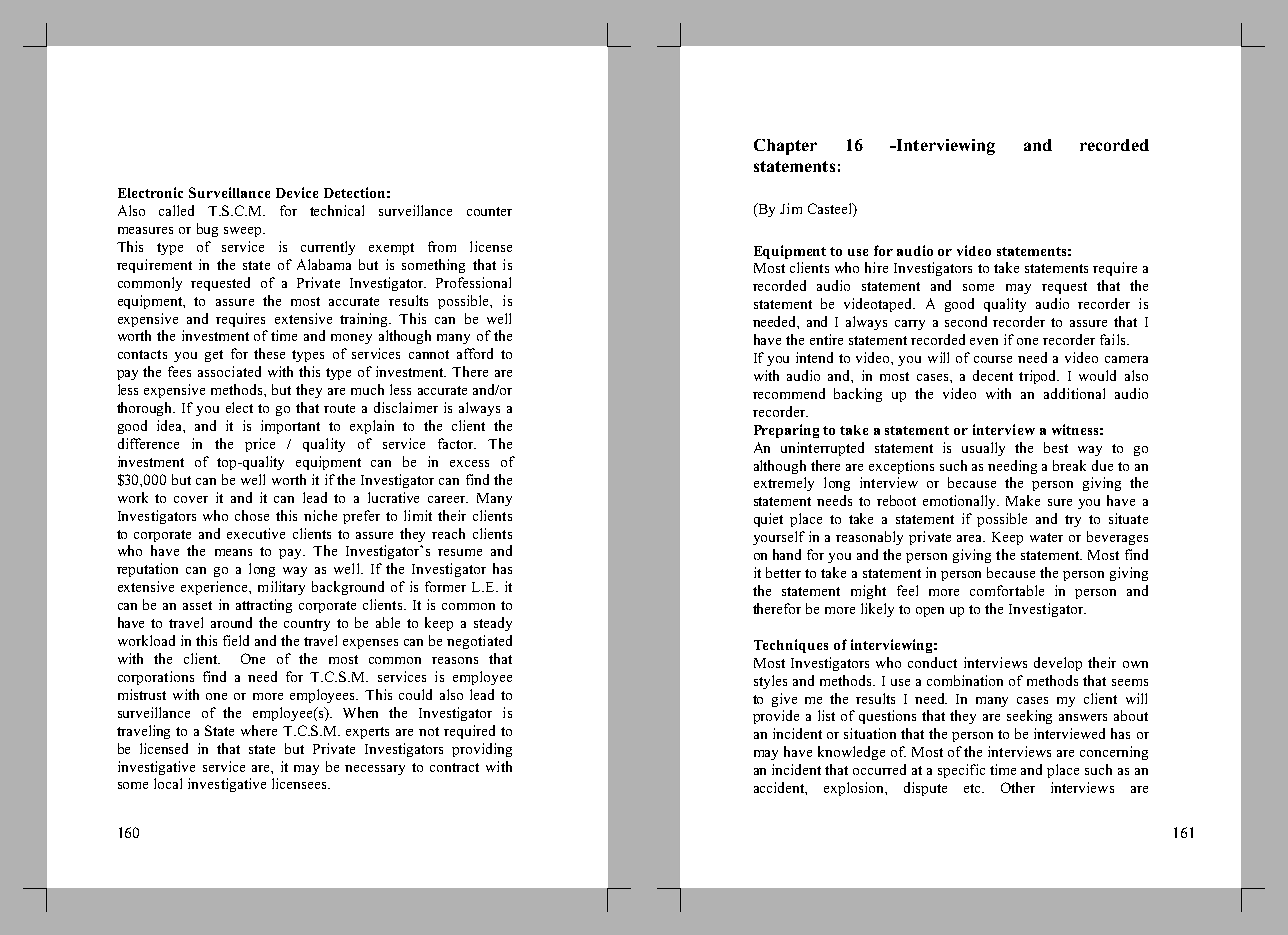 Image resolution: width=1288 pixels, height=935 pixels. What do you see at coordinates (231, 622) in the document?
I see `around` at bounding box center [231, 622].
